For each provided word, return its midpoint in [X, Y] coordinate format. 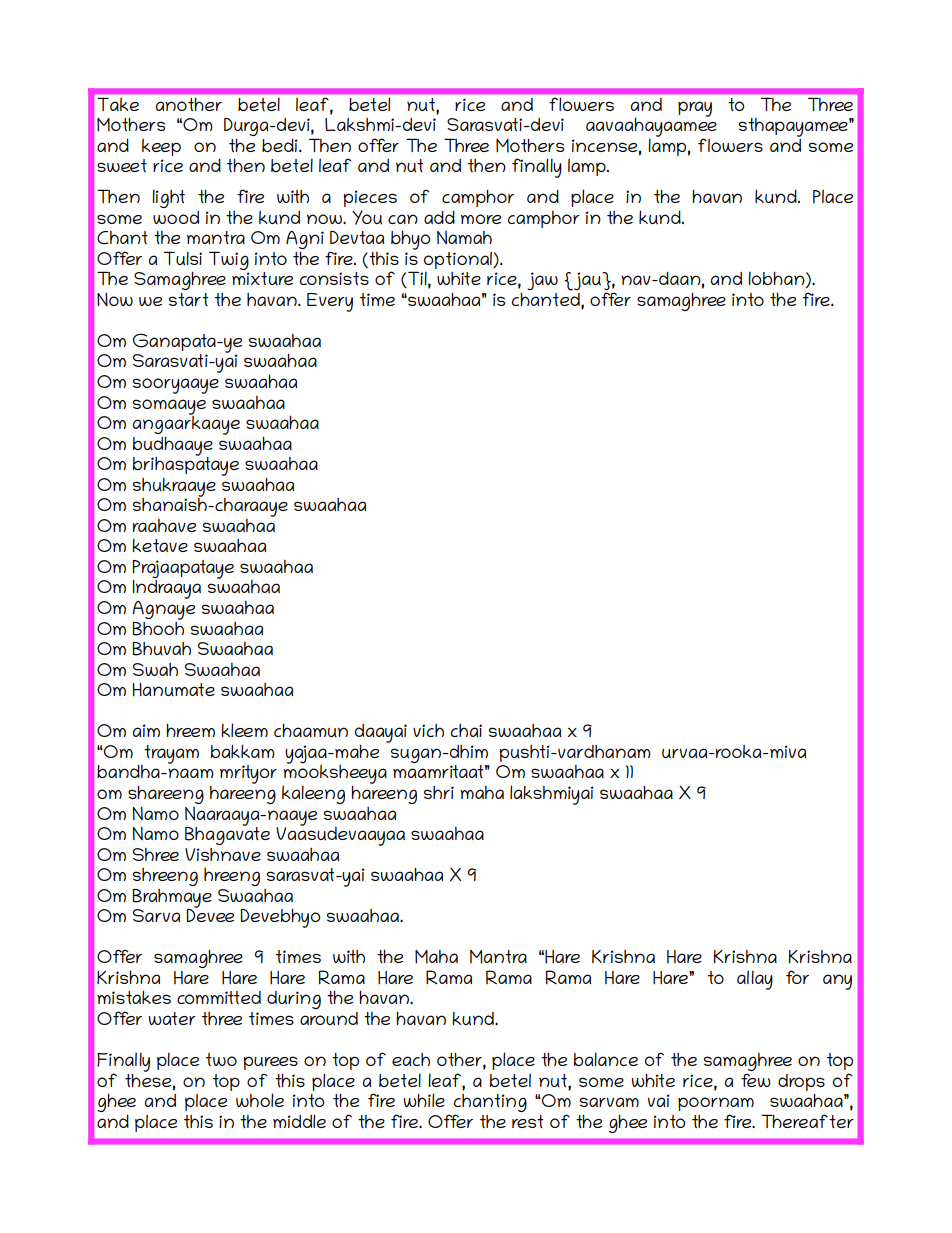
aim [146, 730]
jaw [542, 281]
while [424, 1100]
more [481, 219]
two [221, 1059]
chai [466, 730]
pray [695, 109]
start [188, 299]
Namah [464, 238]
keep [161, 147]
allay [755, 980]
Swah [155, 669]
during [294, 1000]
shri [439, 792]
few [756, 1080]
